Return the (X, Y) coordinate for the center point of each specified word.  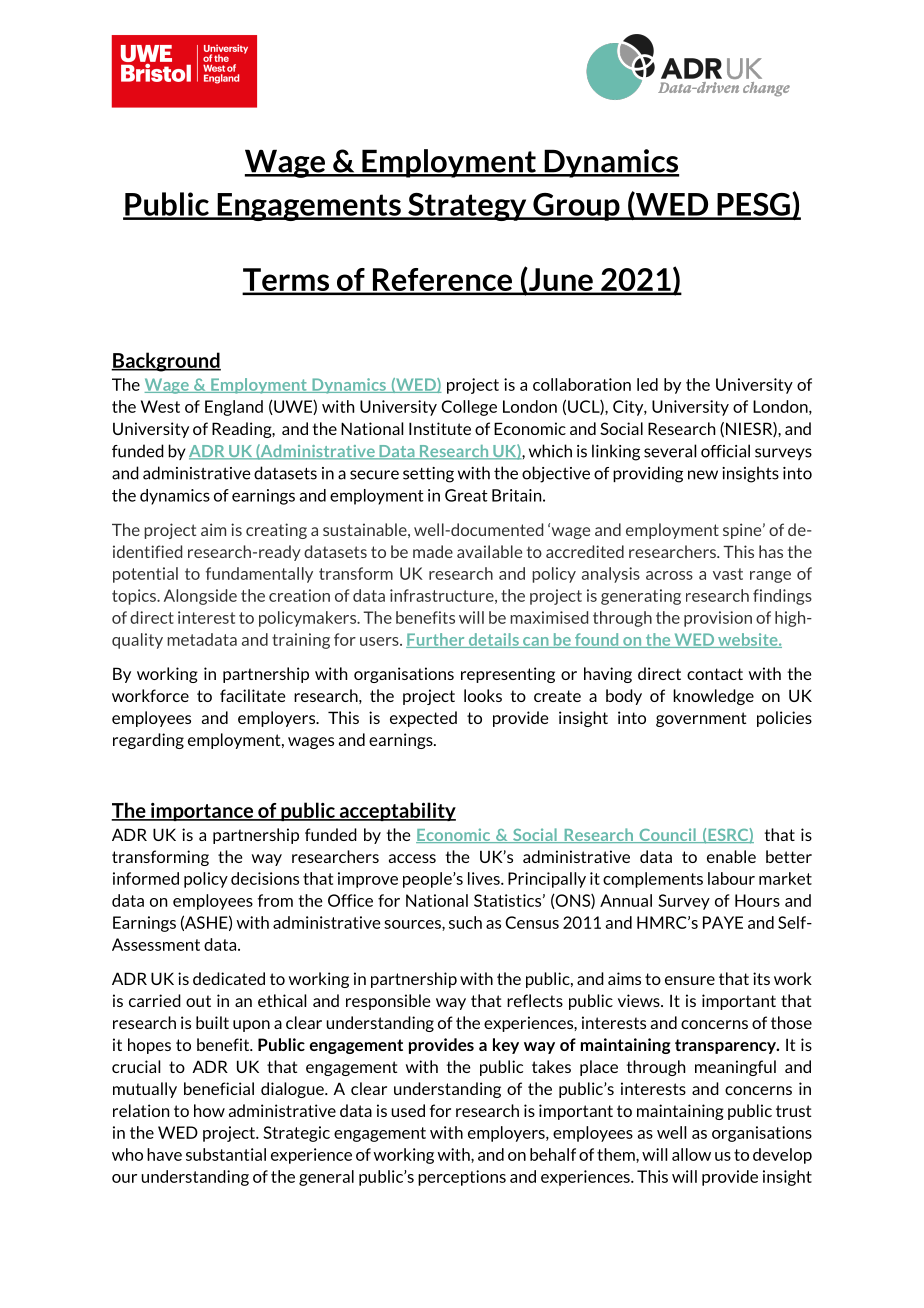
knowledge (713, 697)
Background (166, 362)
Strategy (467, 207)
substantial (226, 1154)
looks (483, 695)
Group (576, 207)
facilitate (253, 695)
